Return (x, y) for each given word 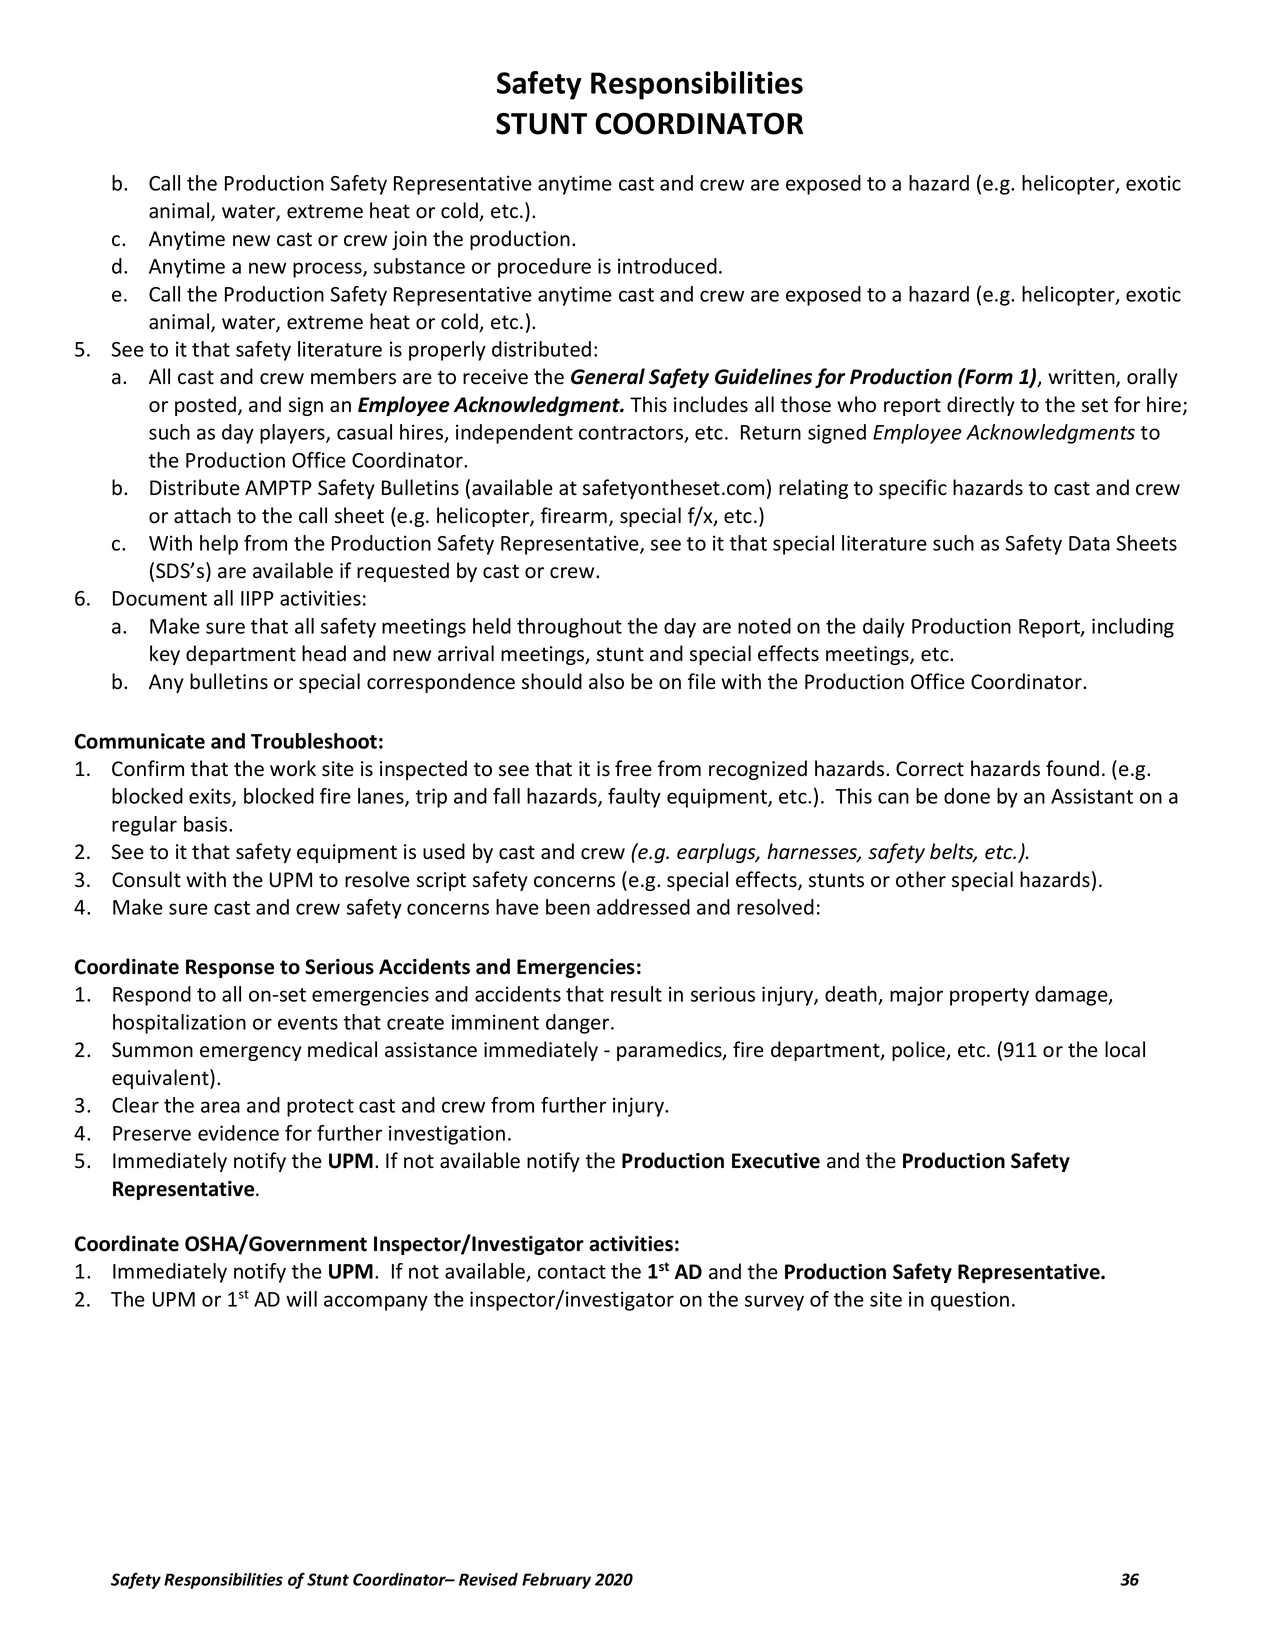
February (556, 1581)
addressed (643, 907)
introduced (667, 266)
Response (230, 968)
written (1082, 378)
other (921, 879)
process (328, 270)
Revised (488, 1579)
